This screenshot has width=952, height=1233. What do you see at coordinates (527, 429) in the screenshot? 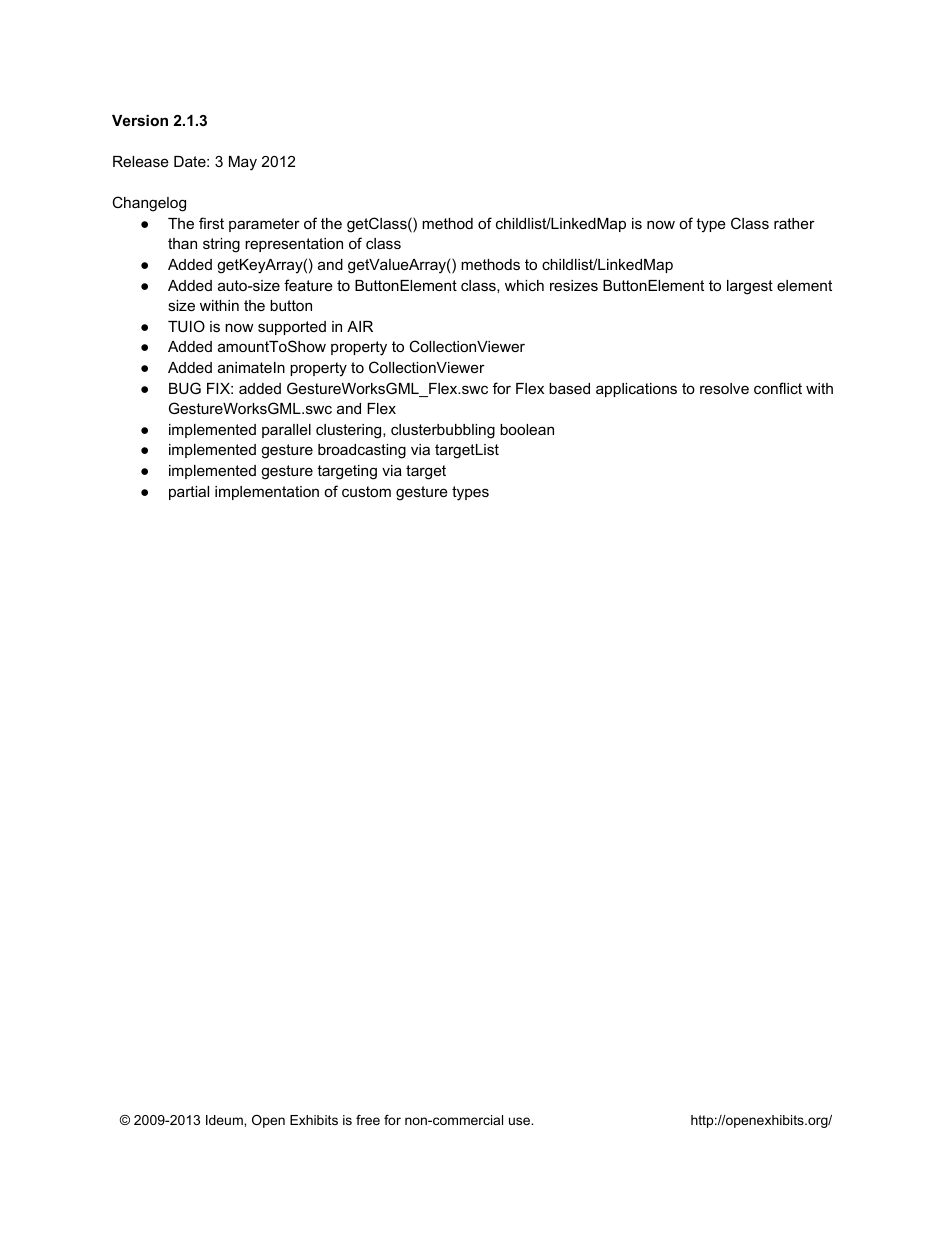
I see `boolean` at bounding box center [527, 429].
